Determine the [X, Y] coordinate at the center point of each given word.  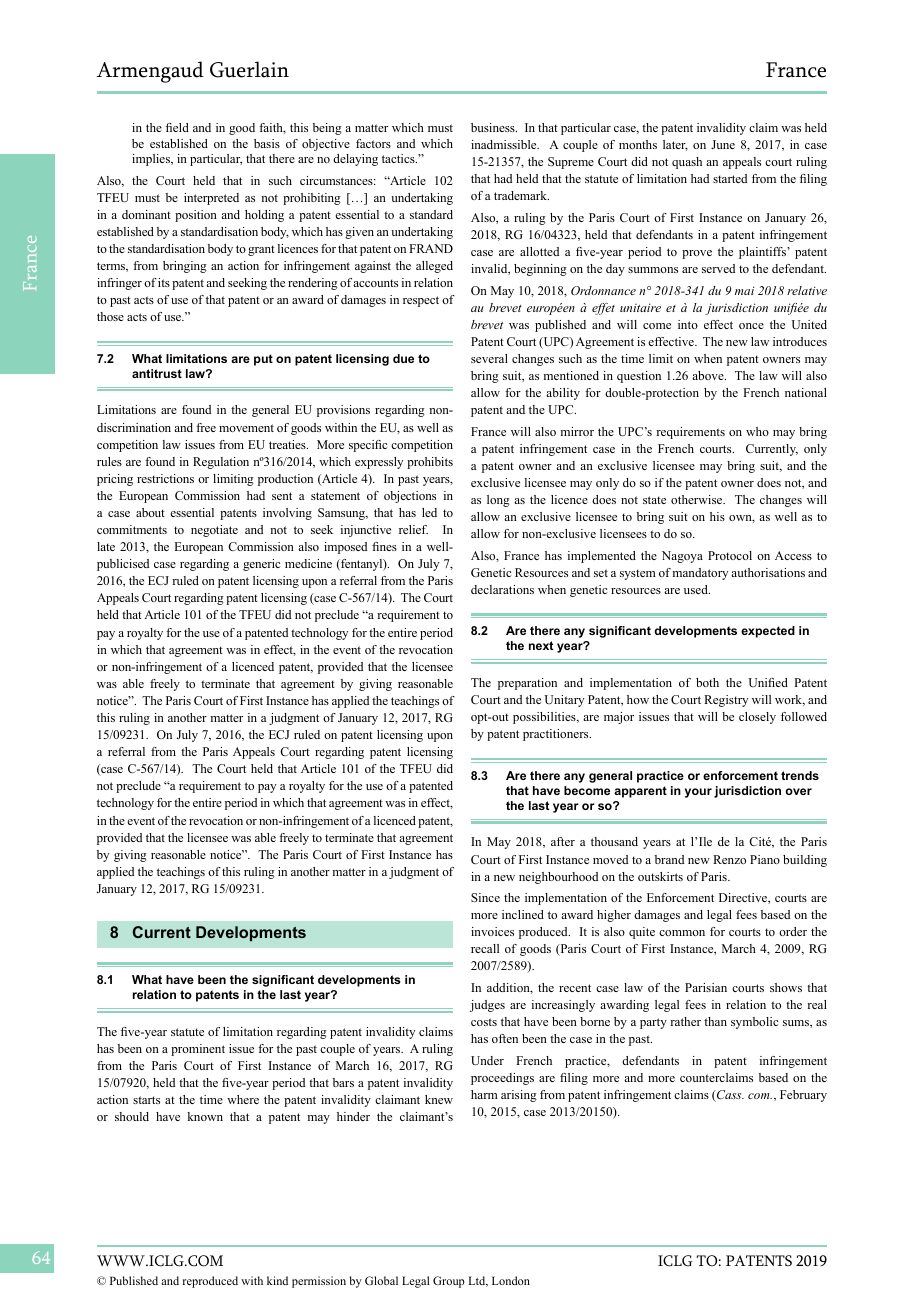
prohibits [430, 463]
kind [277, 1280]
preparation [527, 684]
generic [261, 565]
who [757, 431]
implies [152, 160]
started [730, 178]
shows [786, 987]
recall [485, 948]
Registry [726, 701]
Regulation [221, 463]
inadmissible [505, 144]
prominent [198, 1050]
